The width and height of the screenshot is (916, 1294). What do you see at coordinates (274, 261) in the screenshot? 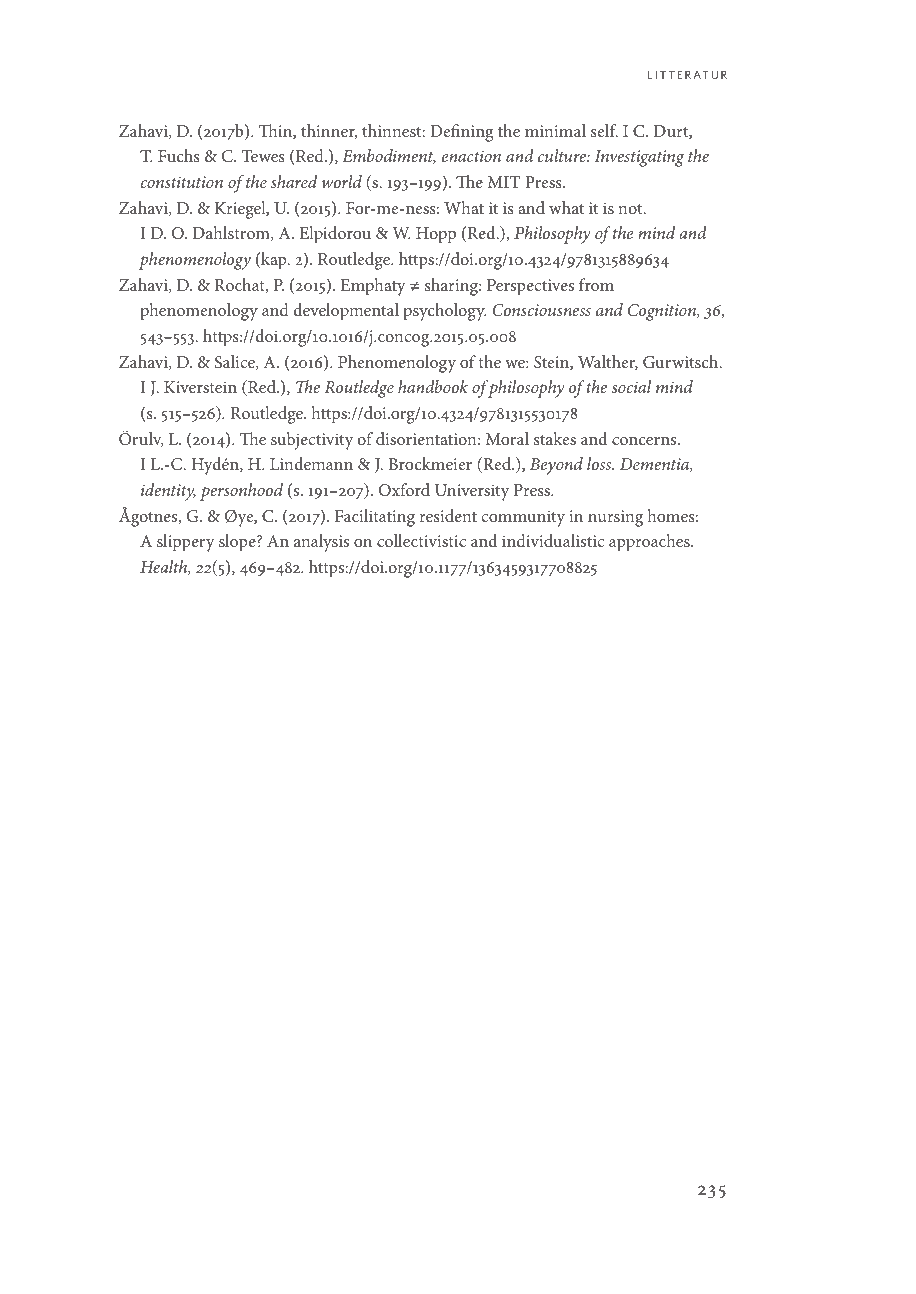
I see `kap` at bounding box center [274, 261].
